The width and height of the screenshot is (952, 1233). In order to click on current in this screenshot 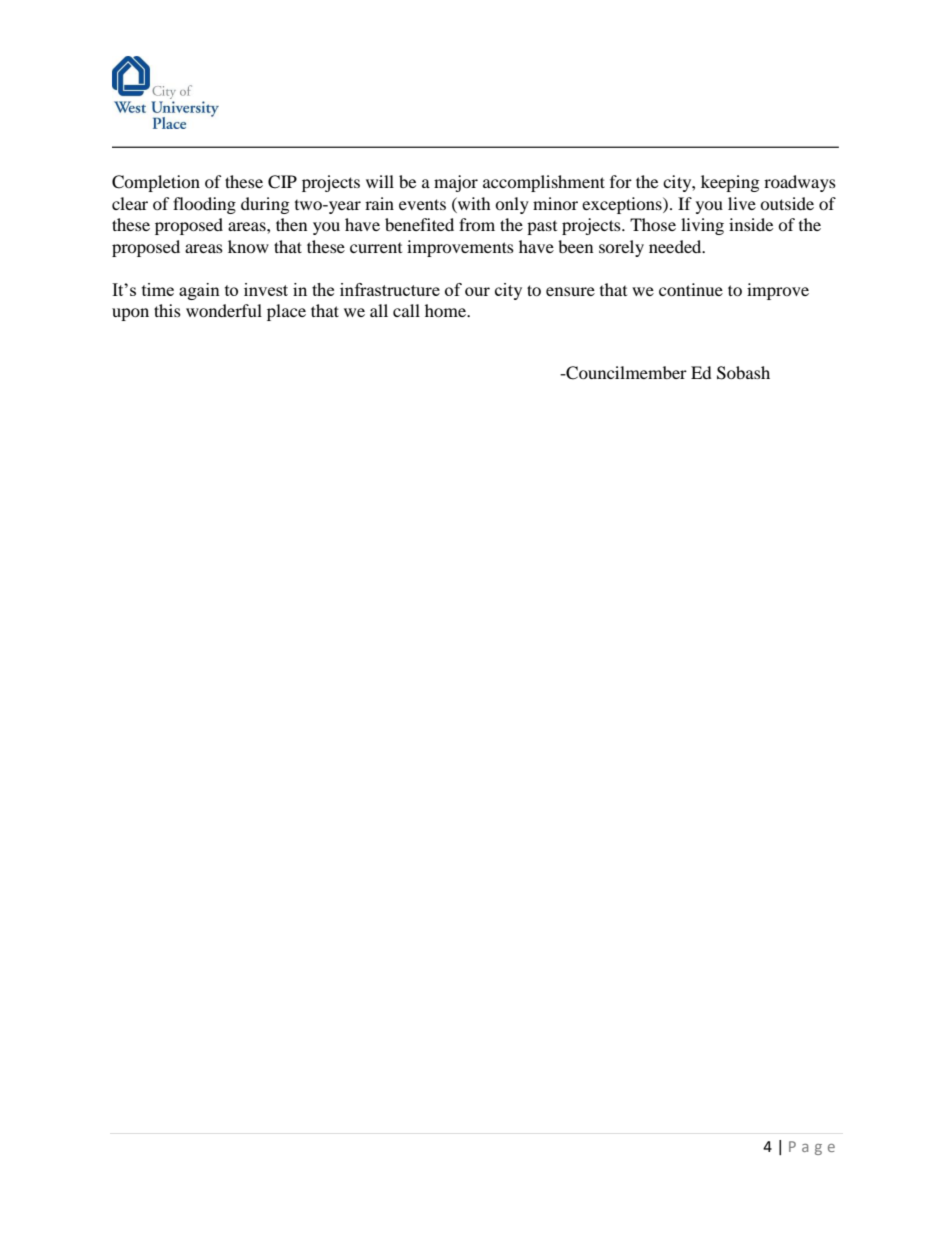, I will do `click(376, 248)`.
